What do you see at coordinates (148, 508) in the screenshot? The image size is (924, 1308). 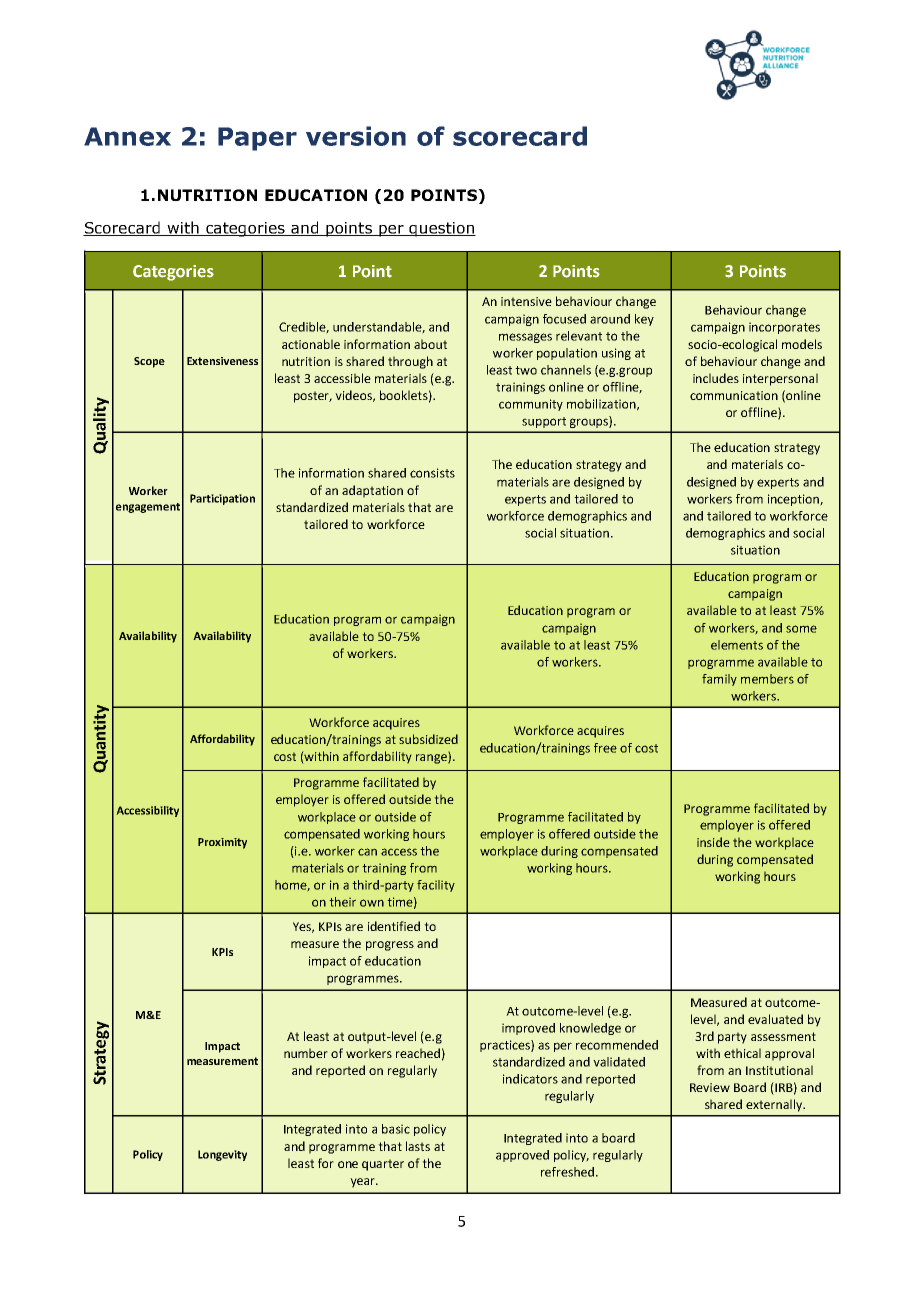 I see `engagement` at bounding box center [148, 508].
